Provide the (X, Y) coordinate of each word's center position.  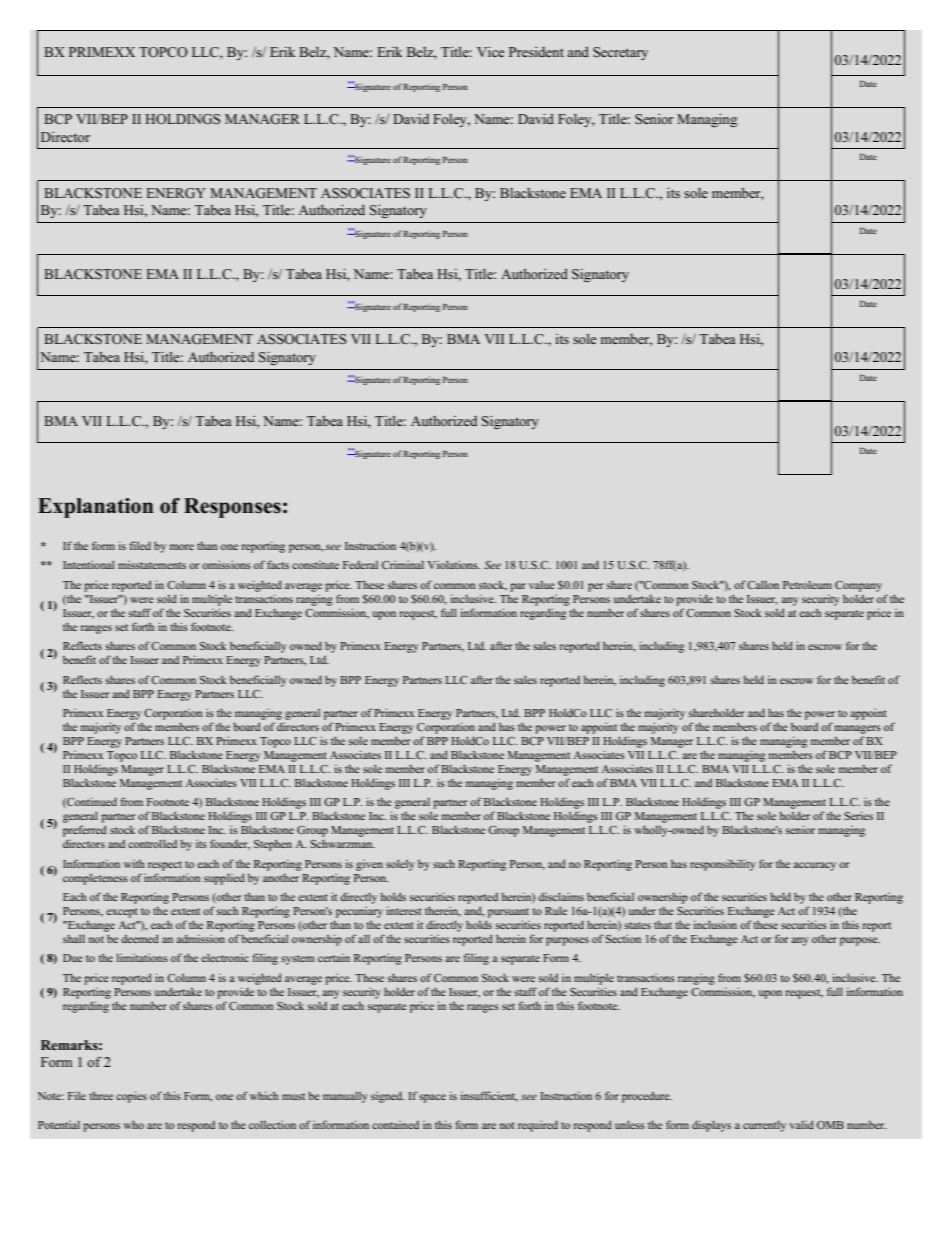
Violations (454, 564)
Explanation (95, 508)
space (432, 1098)
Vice (490, 52)
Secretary (620, 53)
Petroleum (807, 585)
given (369, 865)
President (536, 52)
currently (764, 1126)
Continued (91, 802)
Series (858, 815)
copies (131, 1097)
